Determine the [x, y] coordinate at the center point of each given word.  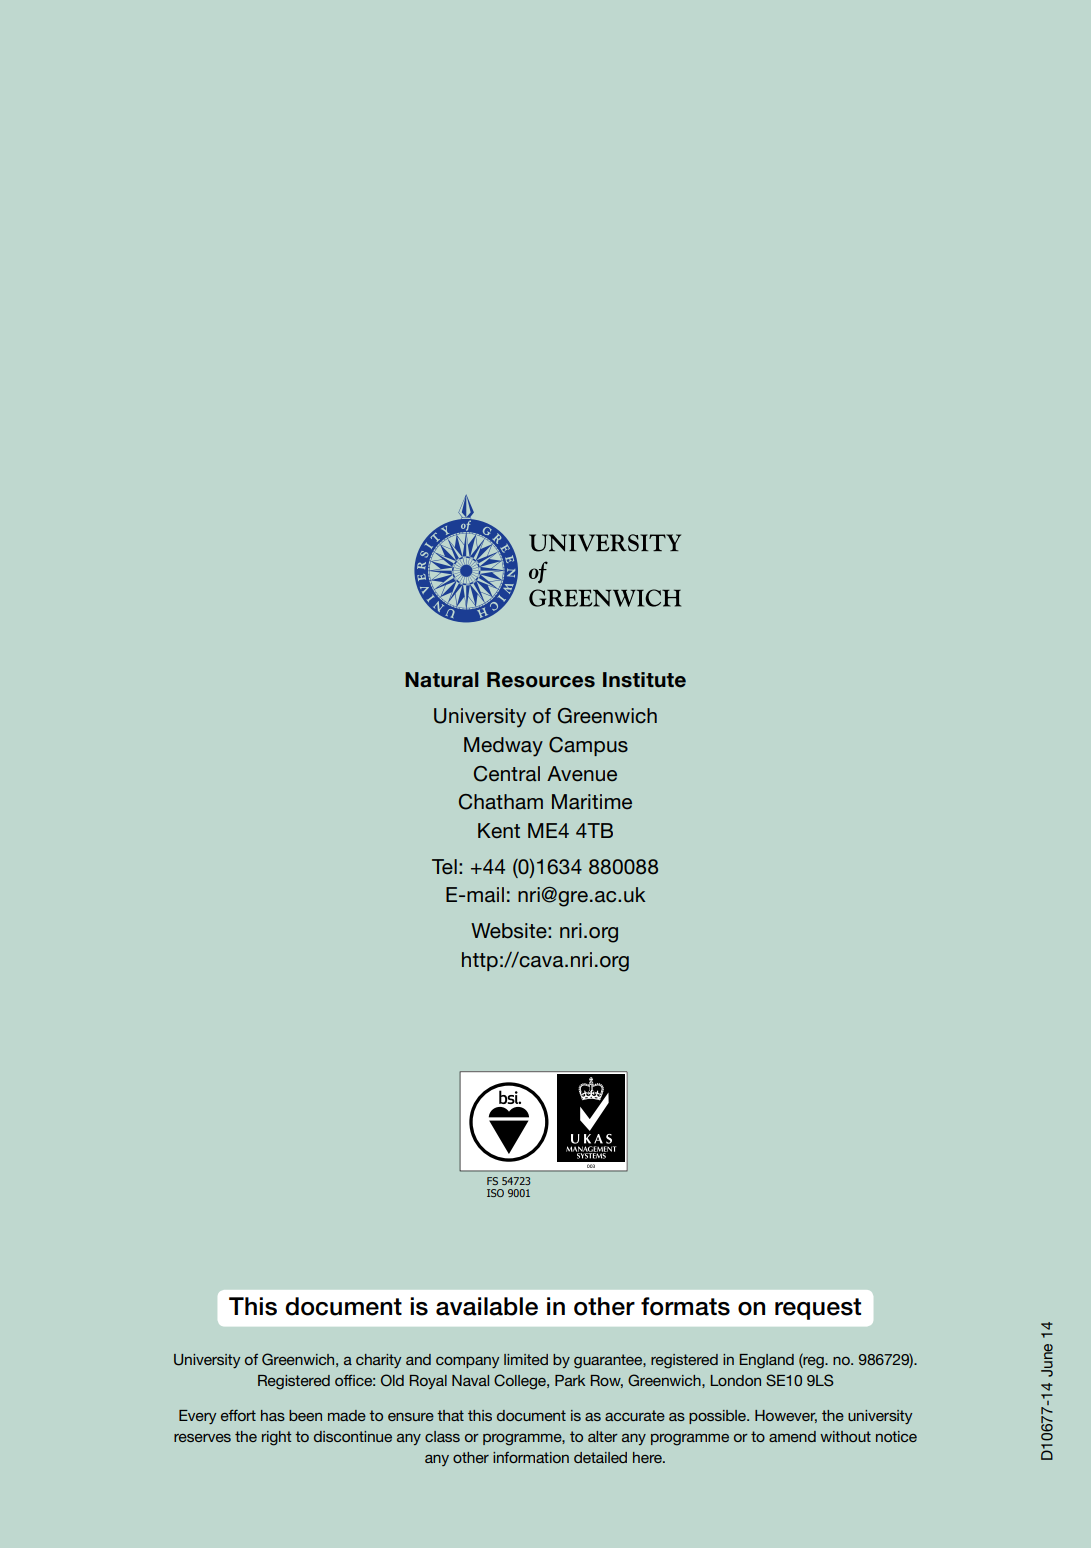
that [450, 1415]
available [487, 1306]
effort [238, 1415]
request [818, 1309]
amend [792, 1436]
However [786, 1416]
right [276, 1438]
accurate [635, 1415]
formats [685, 1306]
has [273, 1415]
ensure [411, 1416]
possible [718, 1417]
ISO [495, 1193]
